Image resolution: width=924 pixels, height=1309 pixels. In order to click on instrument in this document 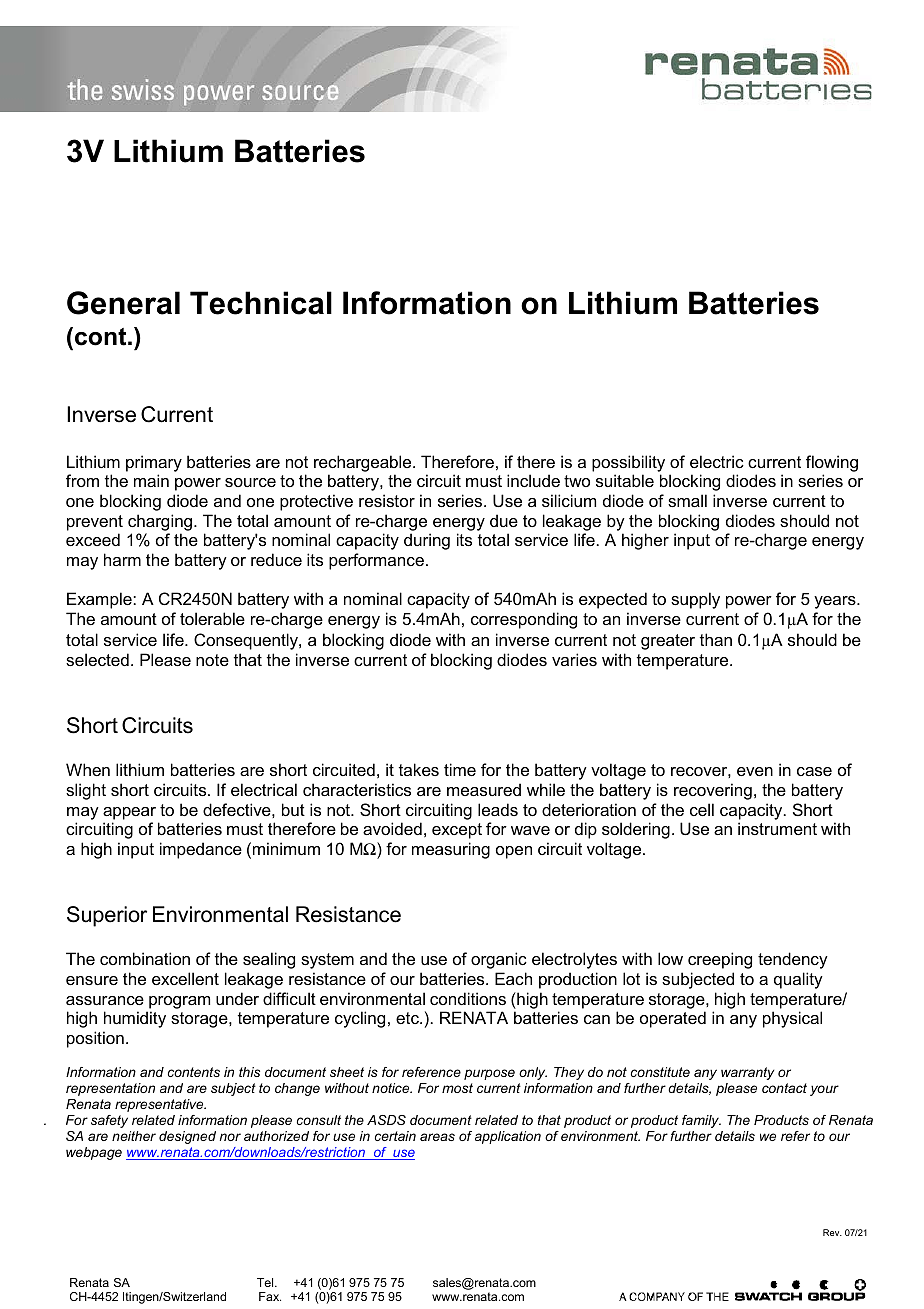, I will do `click(777, 828)`.
